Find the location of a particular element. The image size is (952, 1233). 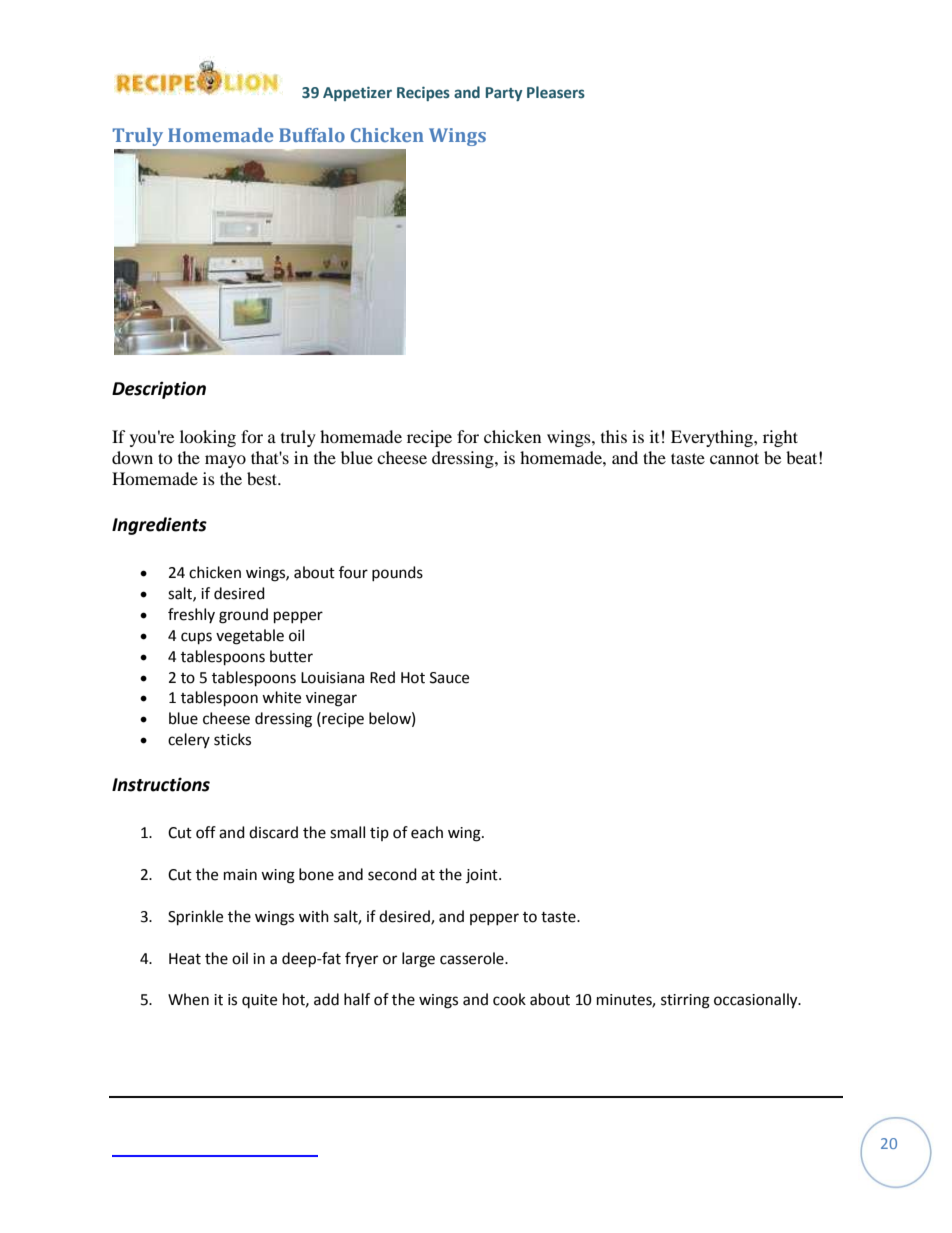

Ingredients is located at coordinates (159, 526).
